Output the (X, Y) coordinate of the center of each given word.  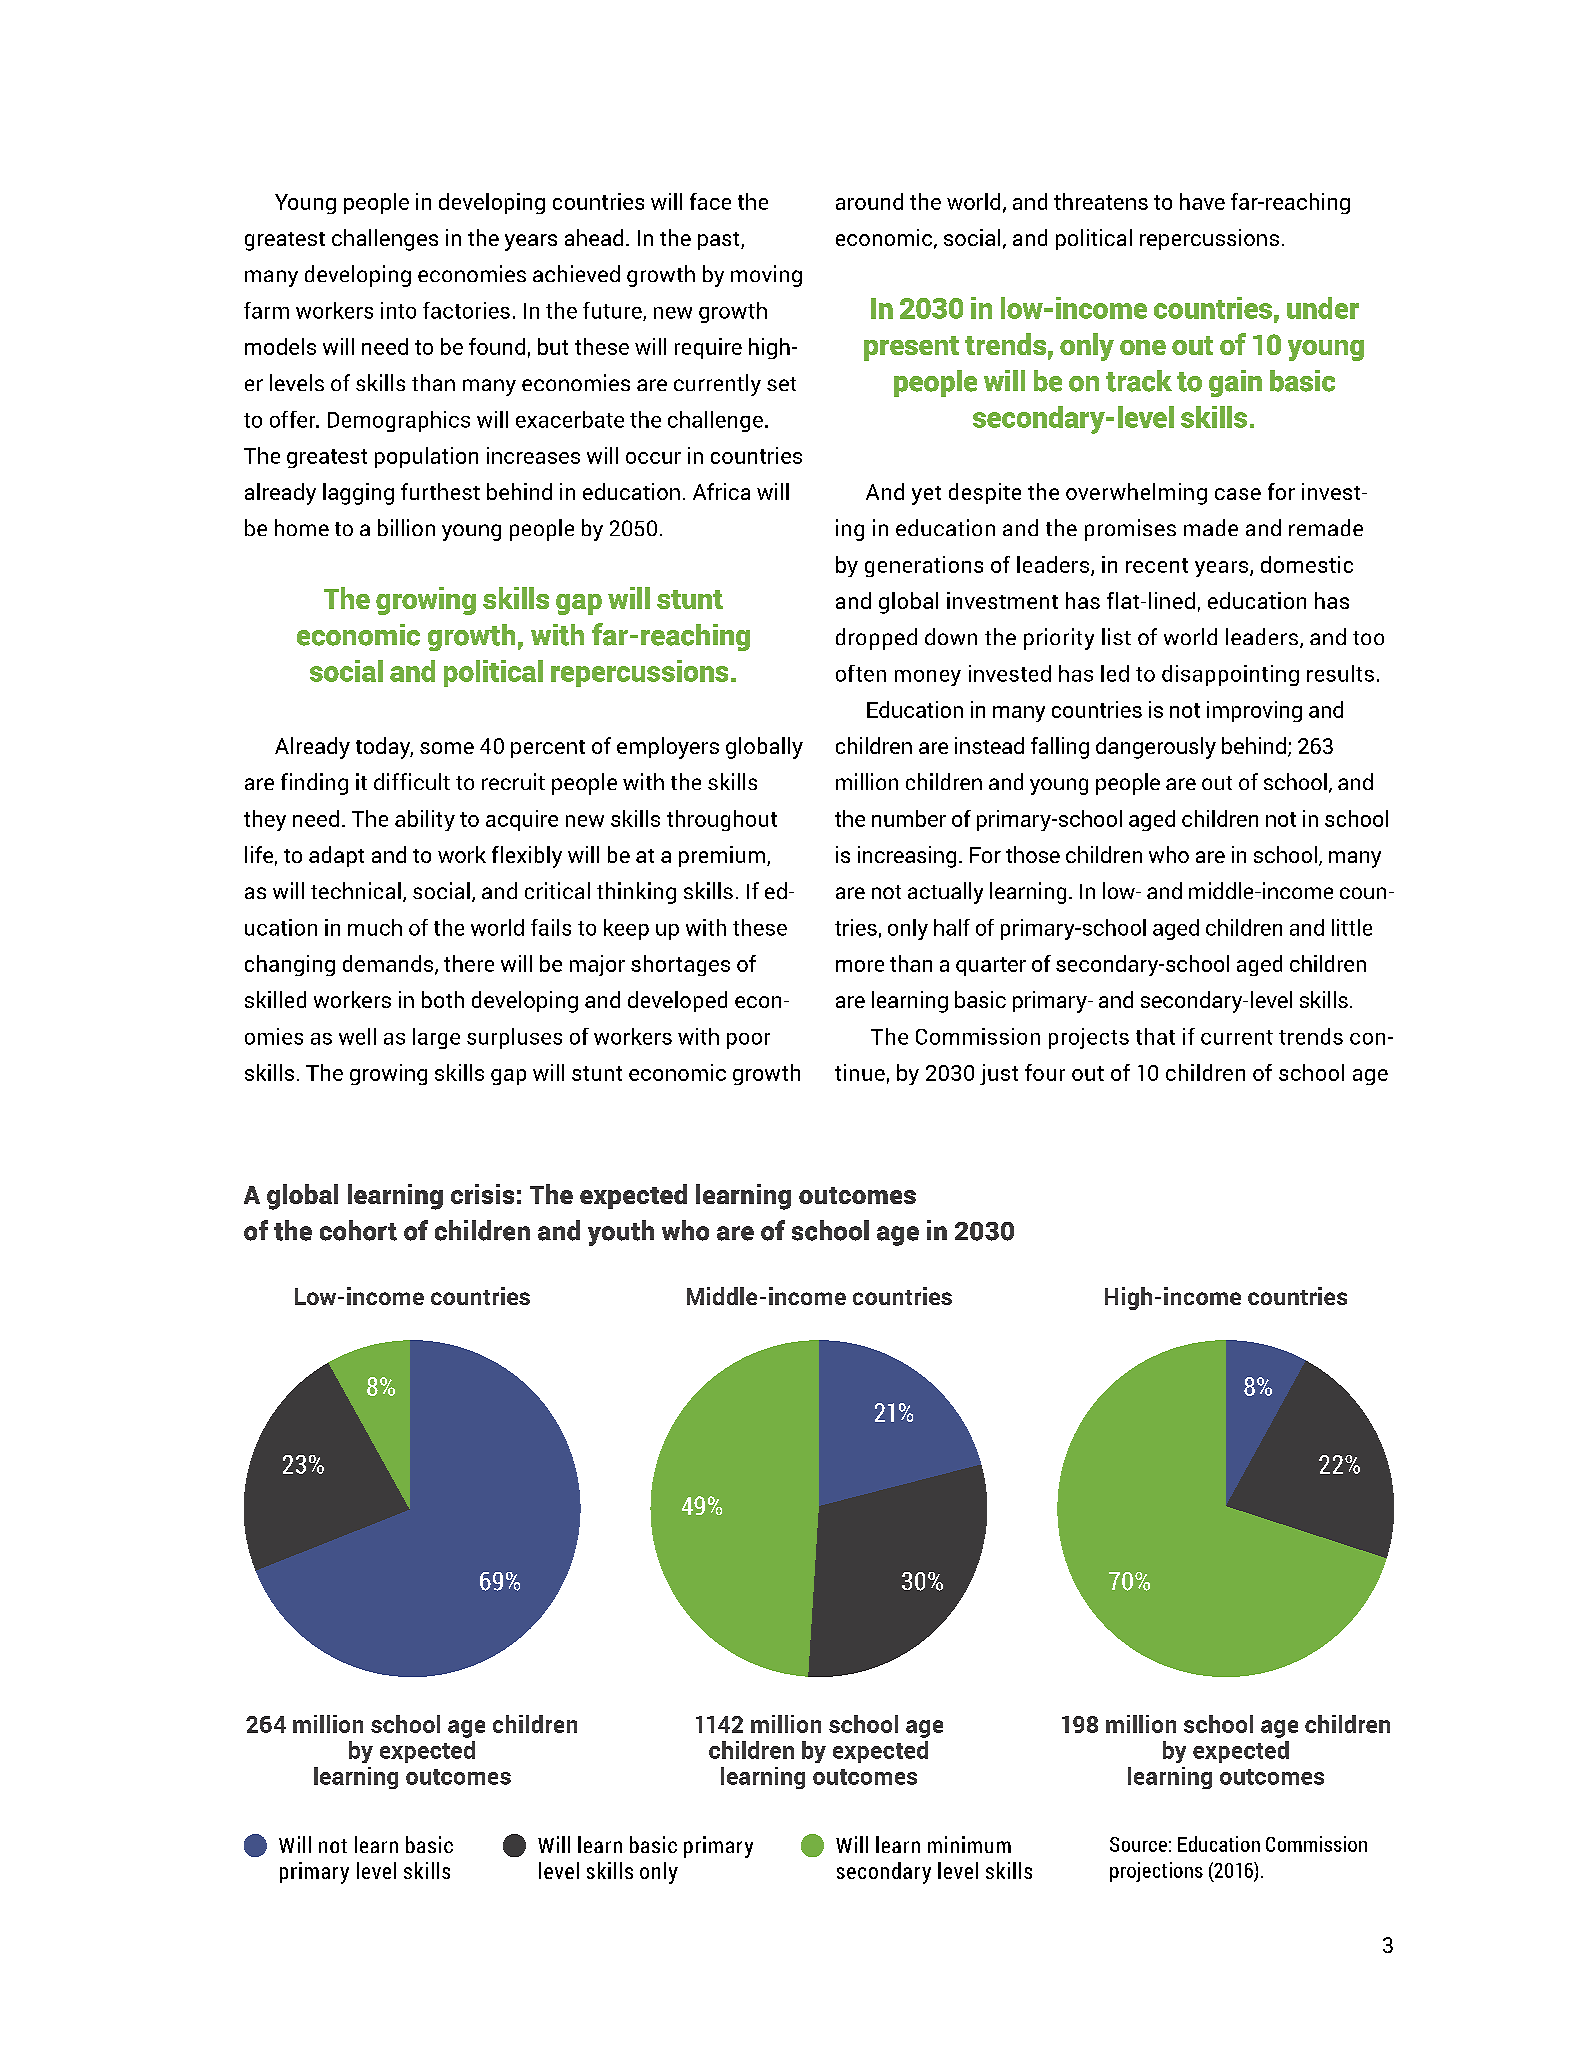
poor (748, 1041)
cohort (358, 1230)
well (357, 1036)
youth (621, 1233)
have (1202, 201)
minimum (969, 1844)
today (384, 748)
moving (766, 276)
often (861, 673)
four (1045, 1072)
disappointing (1230, 675)
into (398, 310)
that (1155, 1036)
